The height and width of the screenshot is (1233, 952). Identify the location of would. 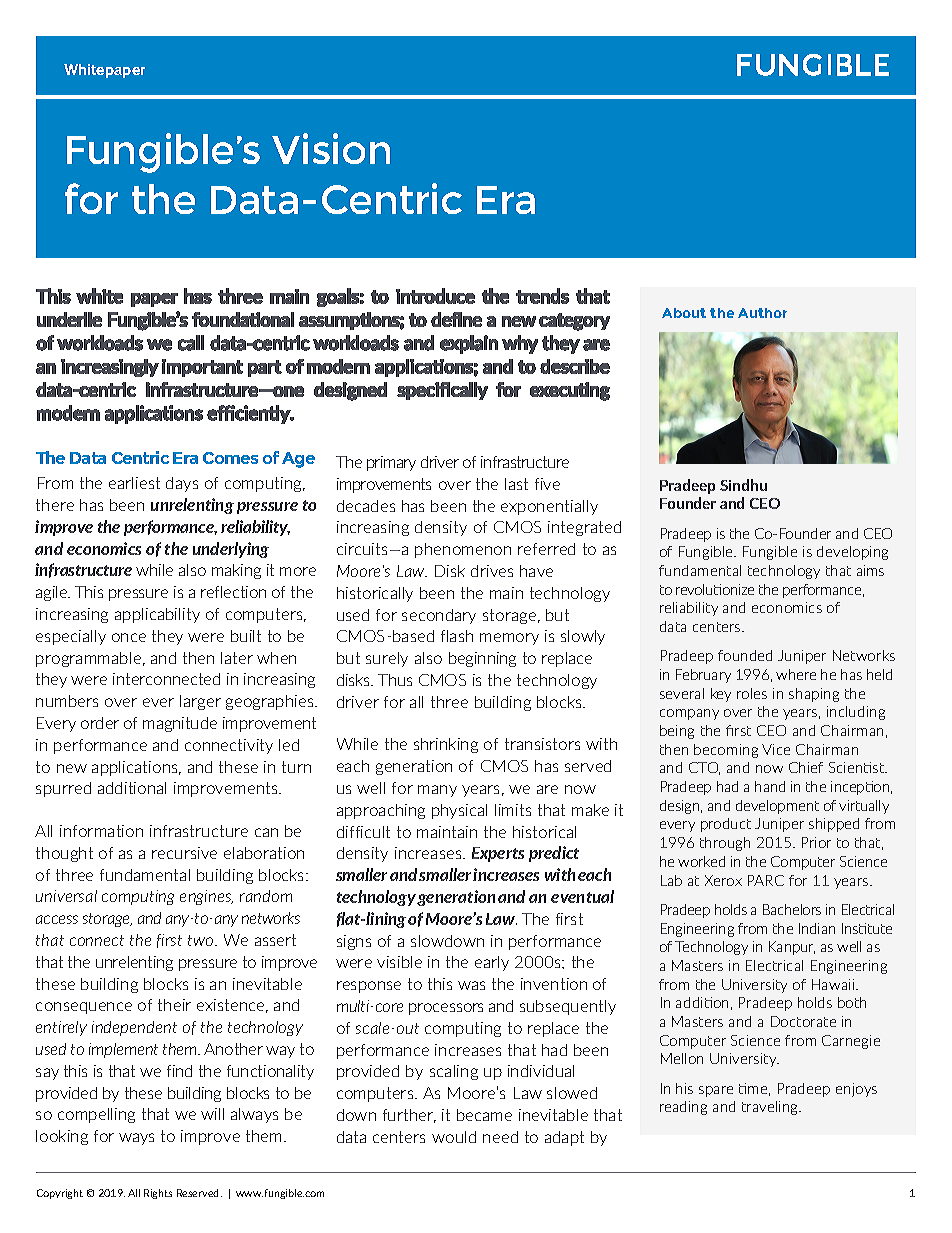
(454, 1137).
